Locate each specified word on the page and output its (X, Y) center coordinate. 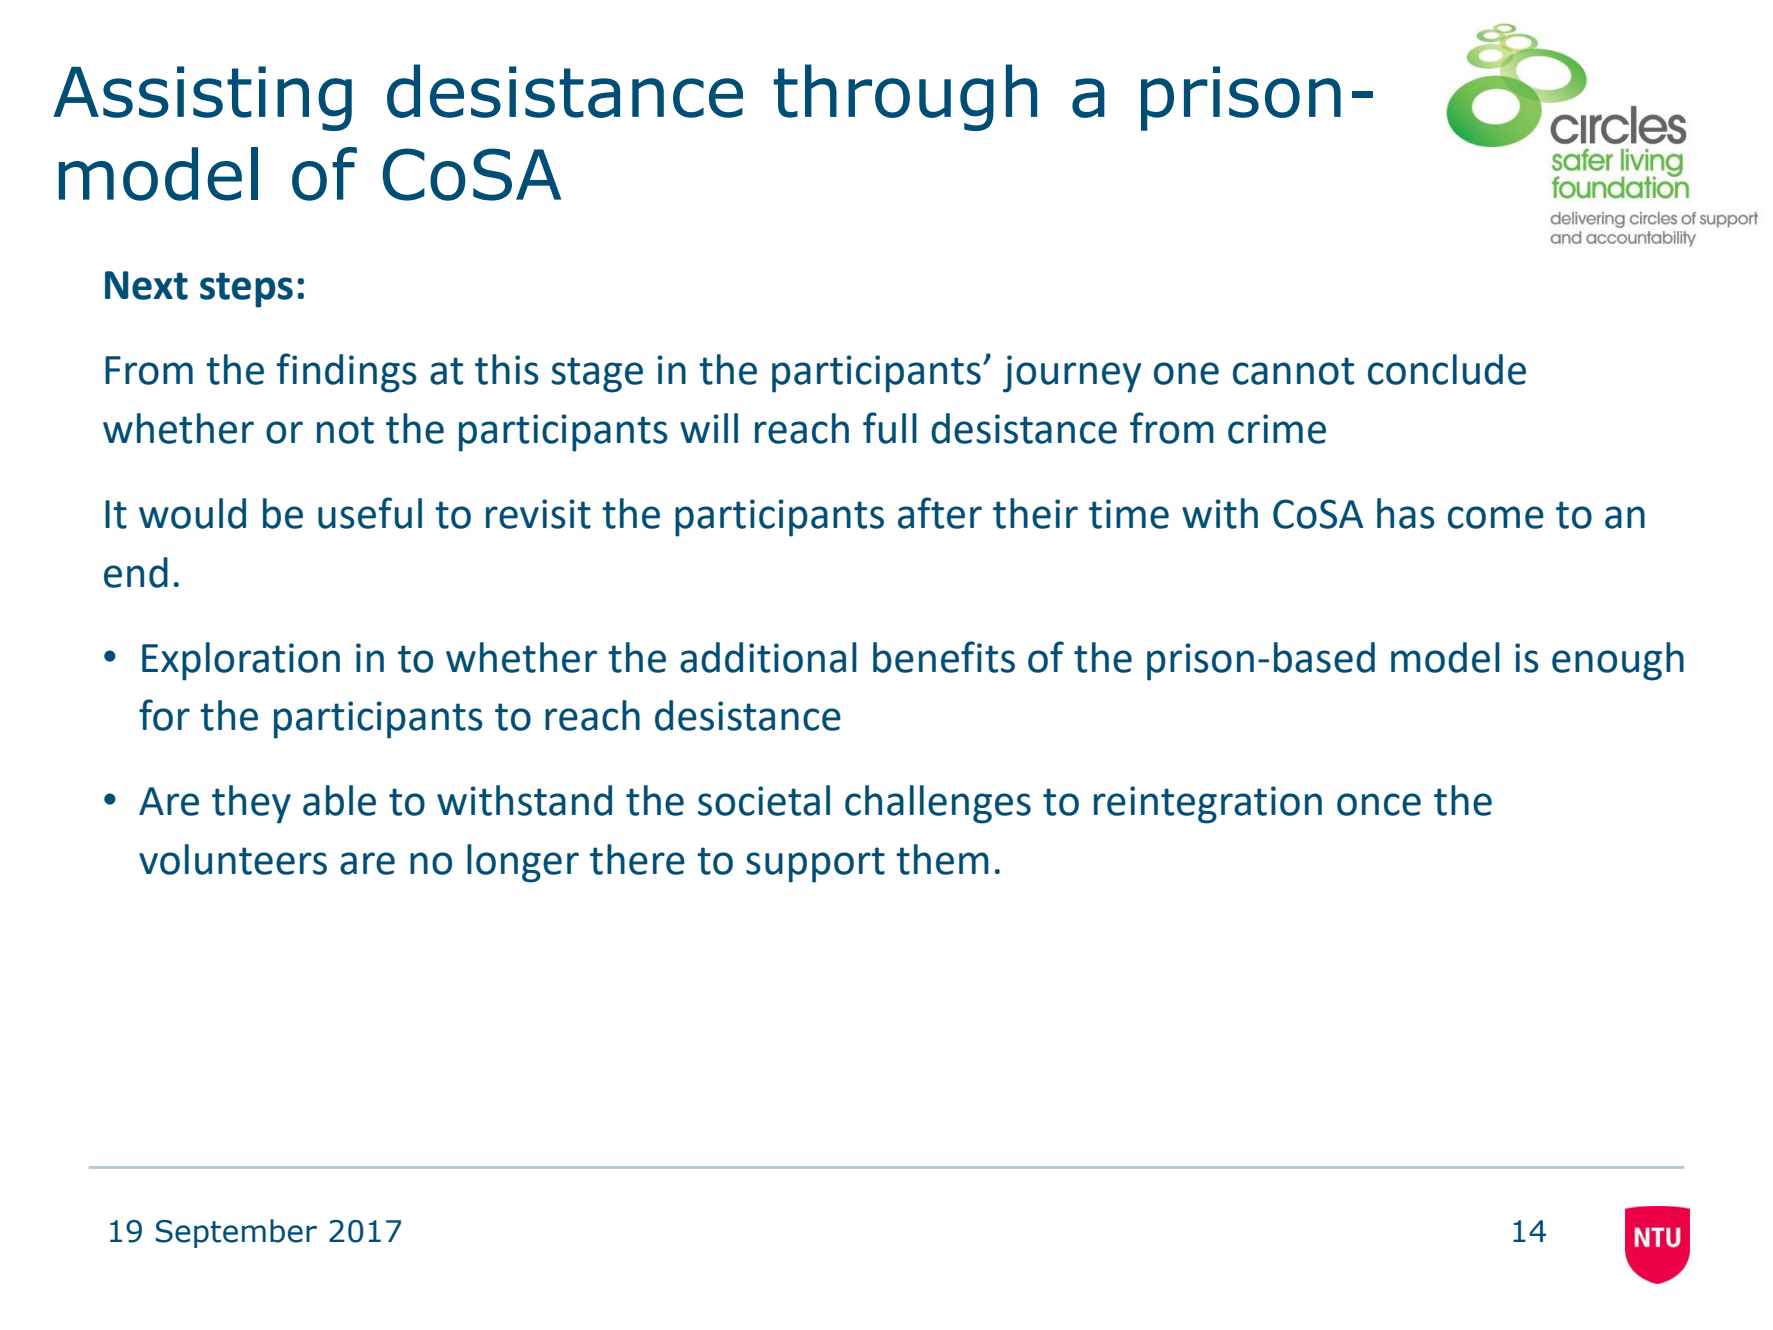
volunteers (233, 859)
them (942, 859)
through (905, 97)
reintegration (1208, 805)
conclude (1447, 369)
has (1406, 513)
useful (370, 513)
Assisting (202, 98)
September (236, 1233)
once (1379, 804)
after (940, 513)
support (815, 865)
